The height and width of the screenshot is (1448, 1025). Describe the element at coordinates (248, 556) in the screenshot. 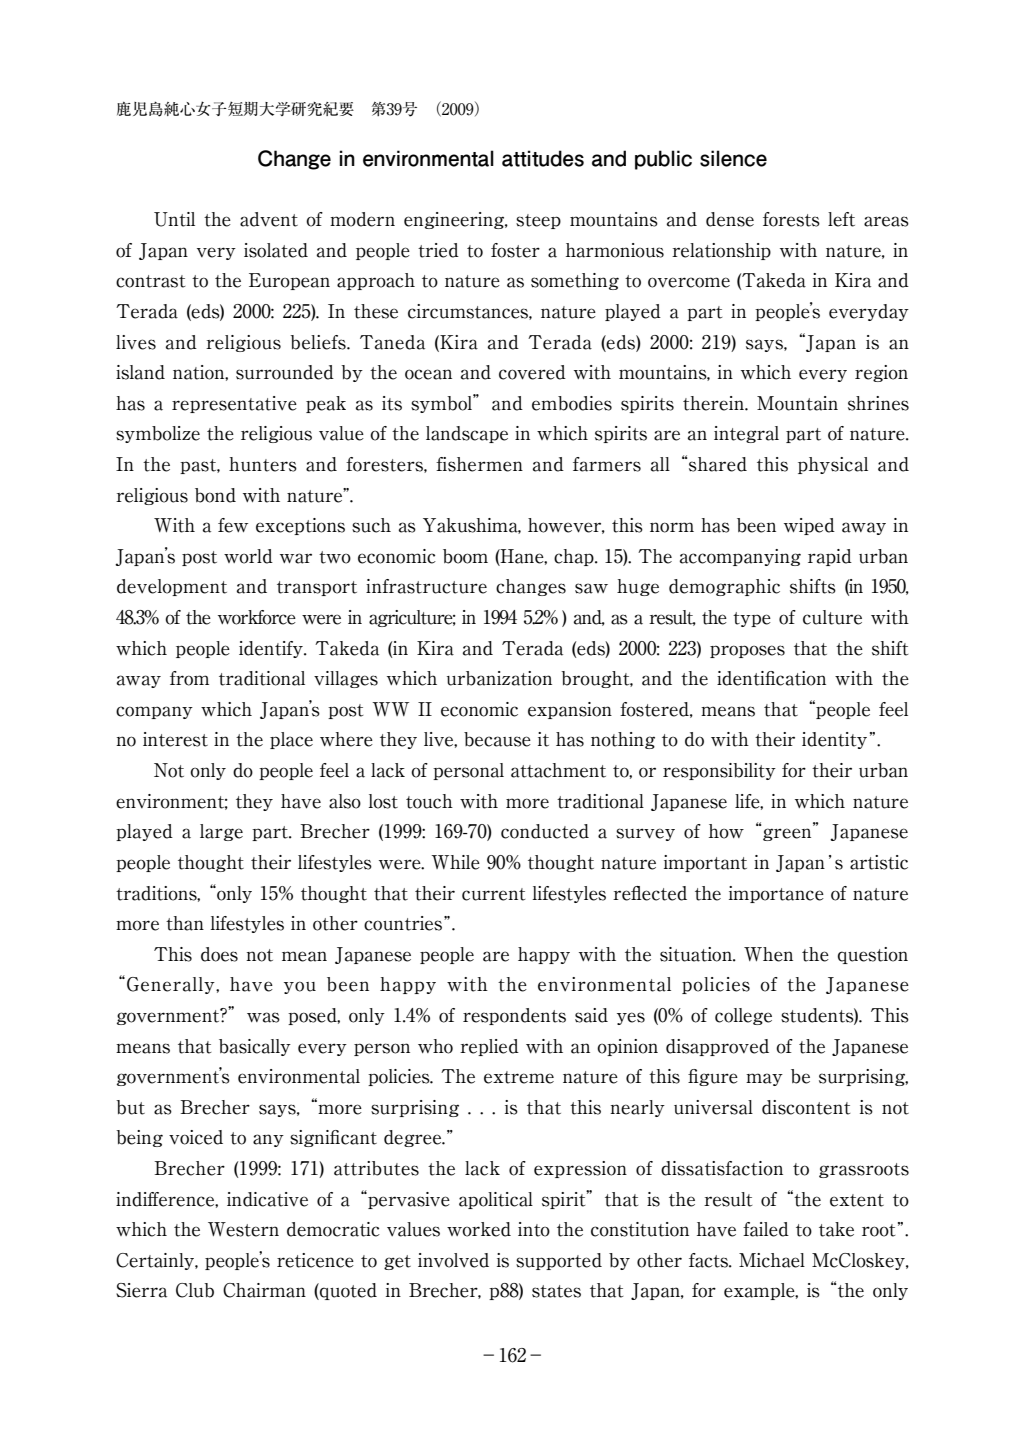

I see `world` at that location.
